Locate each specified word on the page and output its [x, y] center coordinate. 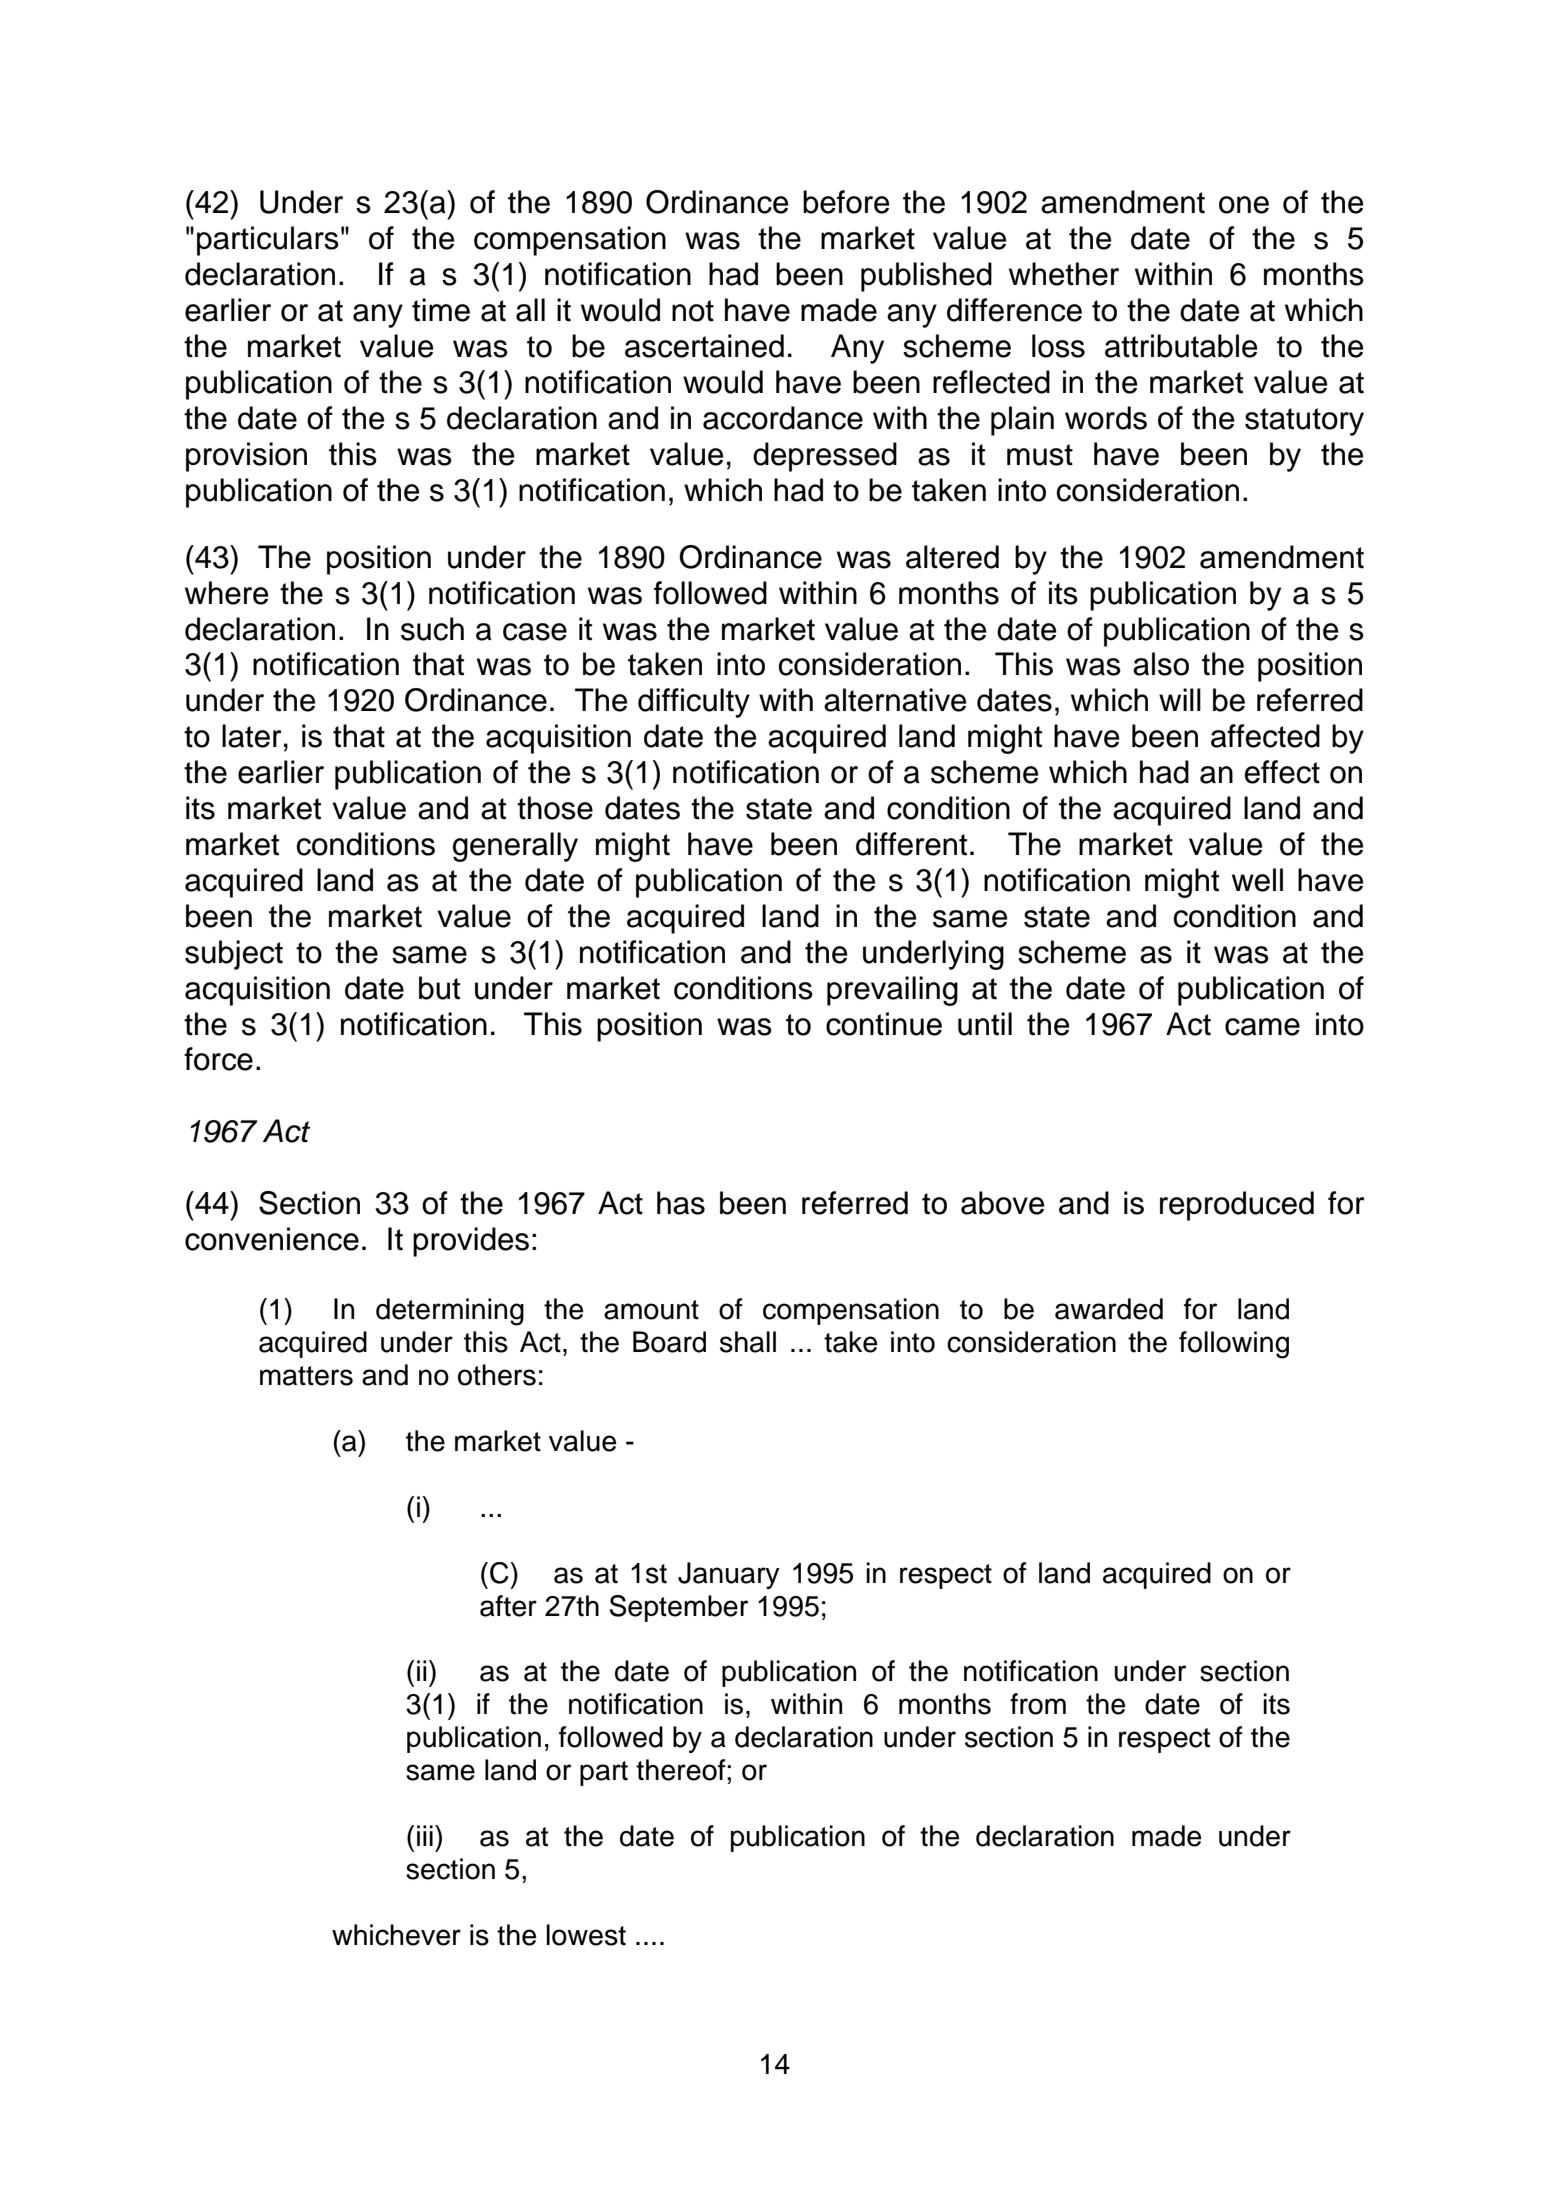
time [441, 310]
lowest [586, 1935]
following [1234, 1345]
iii [425, 1835]
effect [1282, 772]
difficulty [694, 703]
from [1038, 1704]
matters [306, 1376]
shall [748, 1342]
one [1244, 205]
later [252, 736]
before [846, 202]
